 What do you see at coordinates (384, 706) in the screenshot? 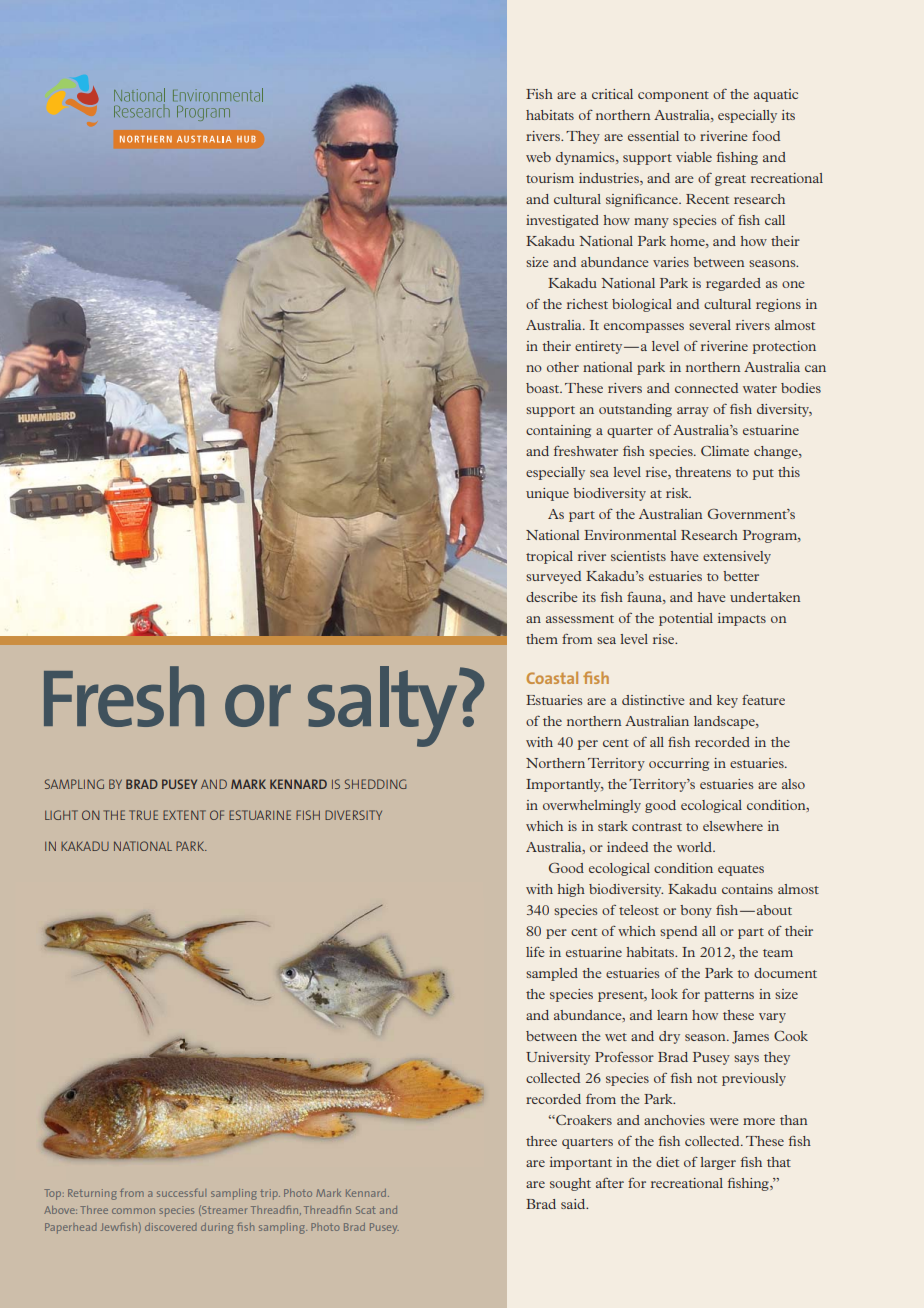
I see `salty` at bounding box center [384, 706].
